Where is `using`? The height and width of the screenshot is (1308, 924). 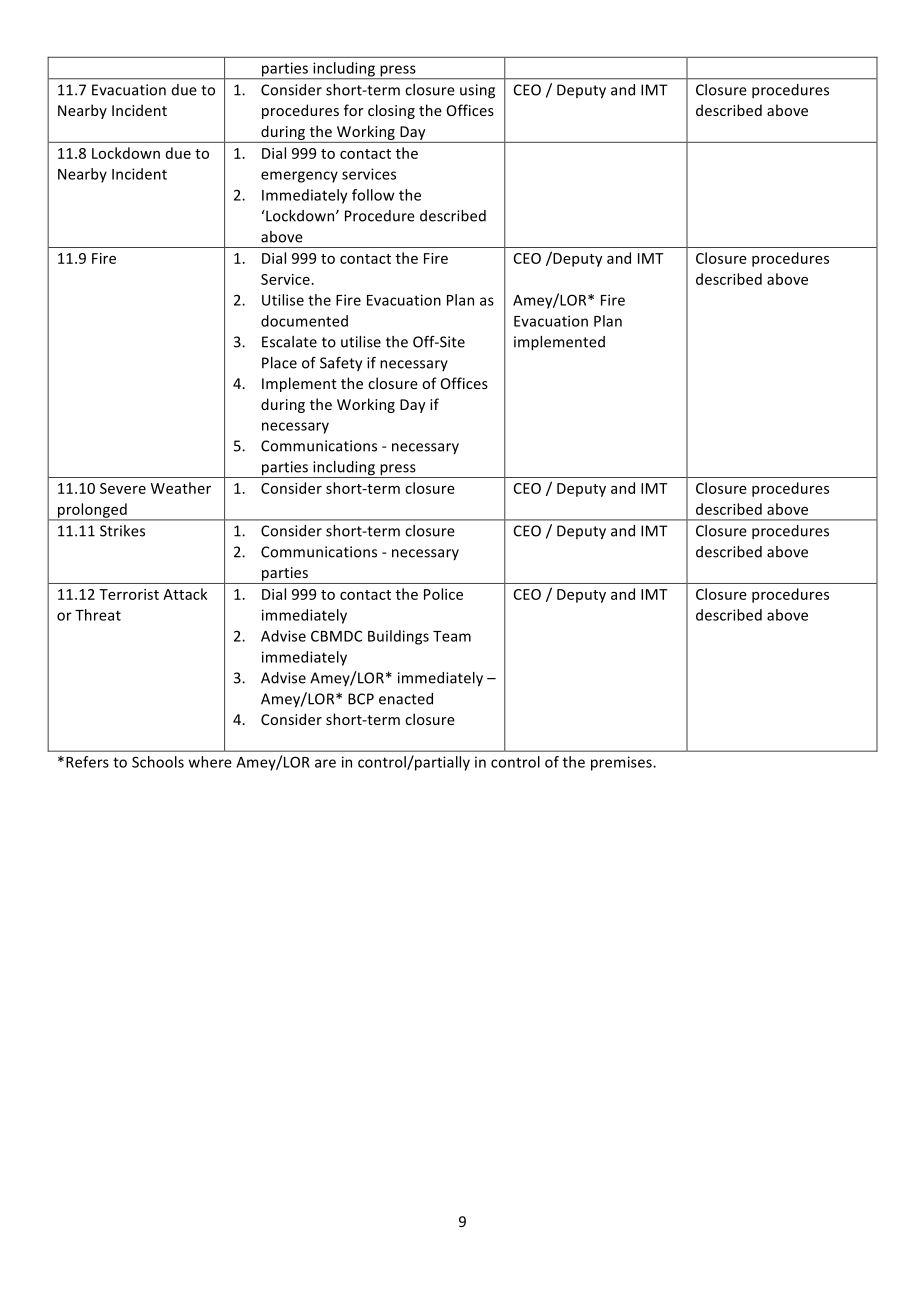 using is located at coordinates (477, 91).
